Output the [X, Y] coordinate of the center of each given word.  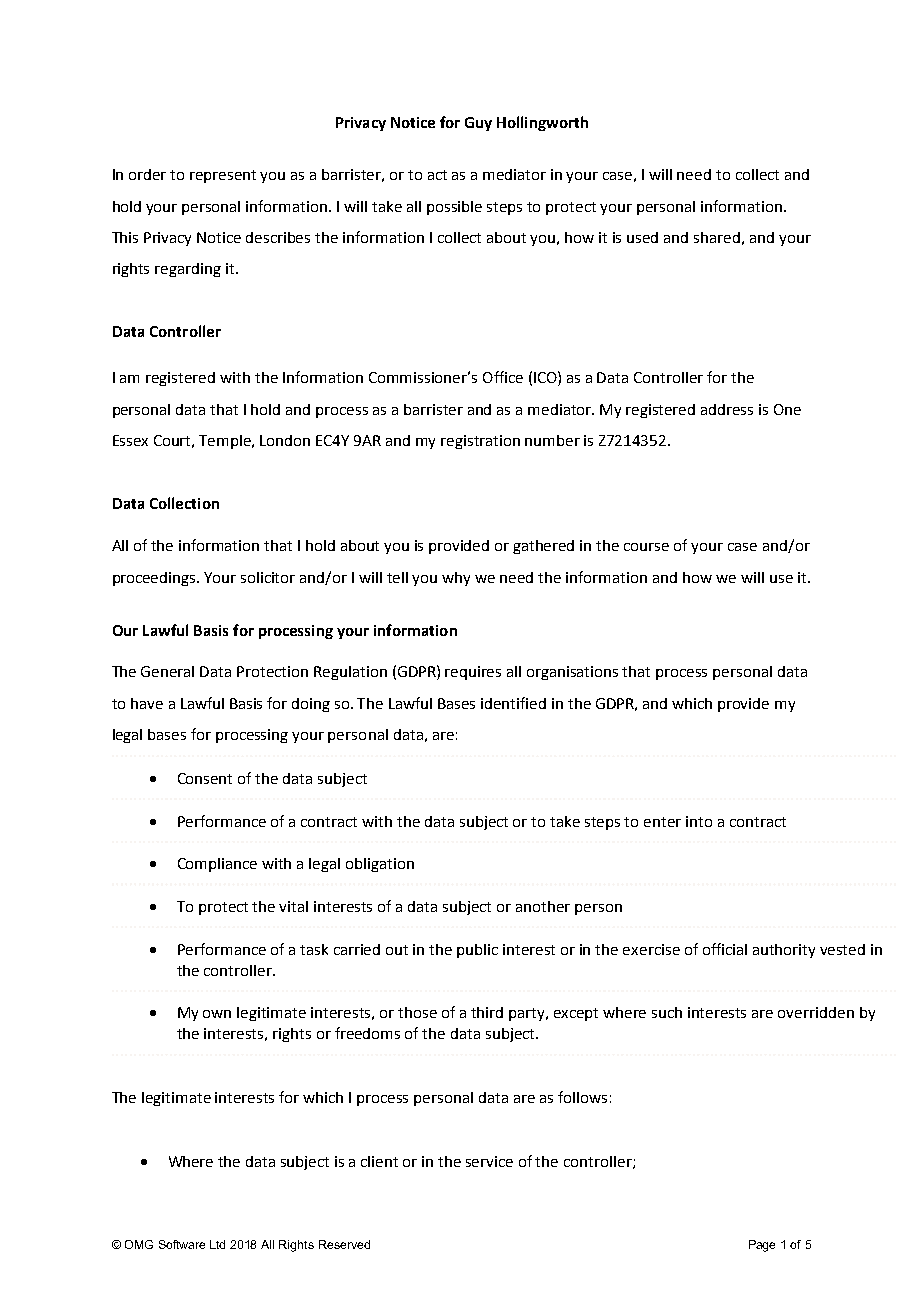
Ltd [217, 1244]
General [167, 671]
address [727, 409]
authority [784, 951]
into [699, 821]
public [477, 951]
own [217, 1014]
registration [480, 442]
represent [223, 176]
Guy [478, 124]
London [285, 440]
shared [717, 237]
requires [473, 673]
